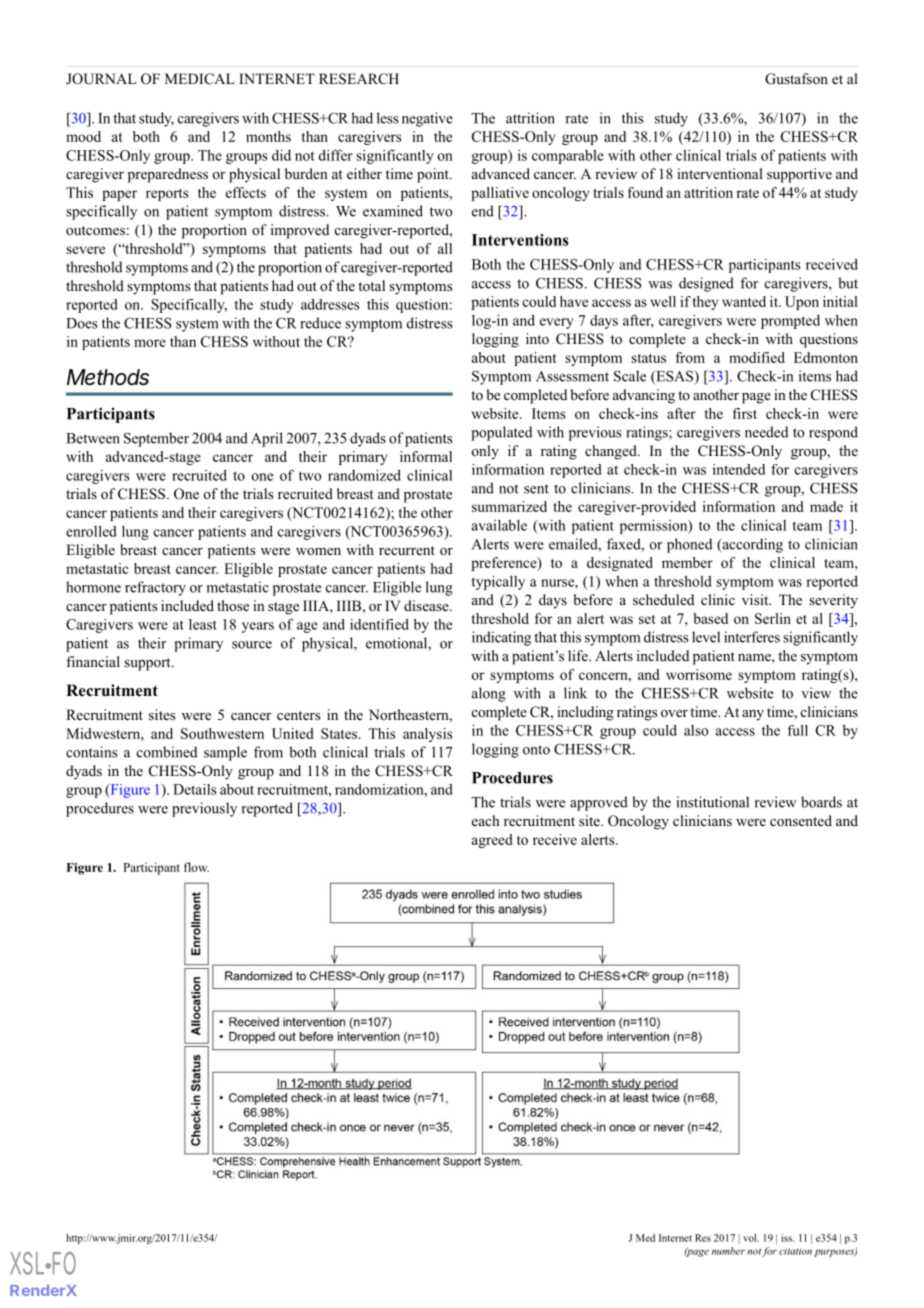  I want to click on MEDICAL, so click(200, 79).
